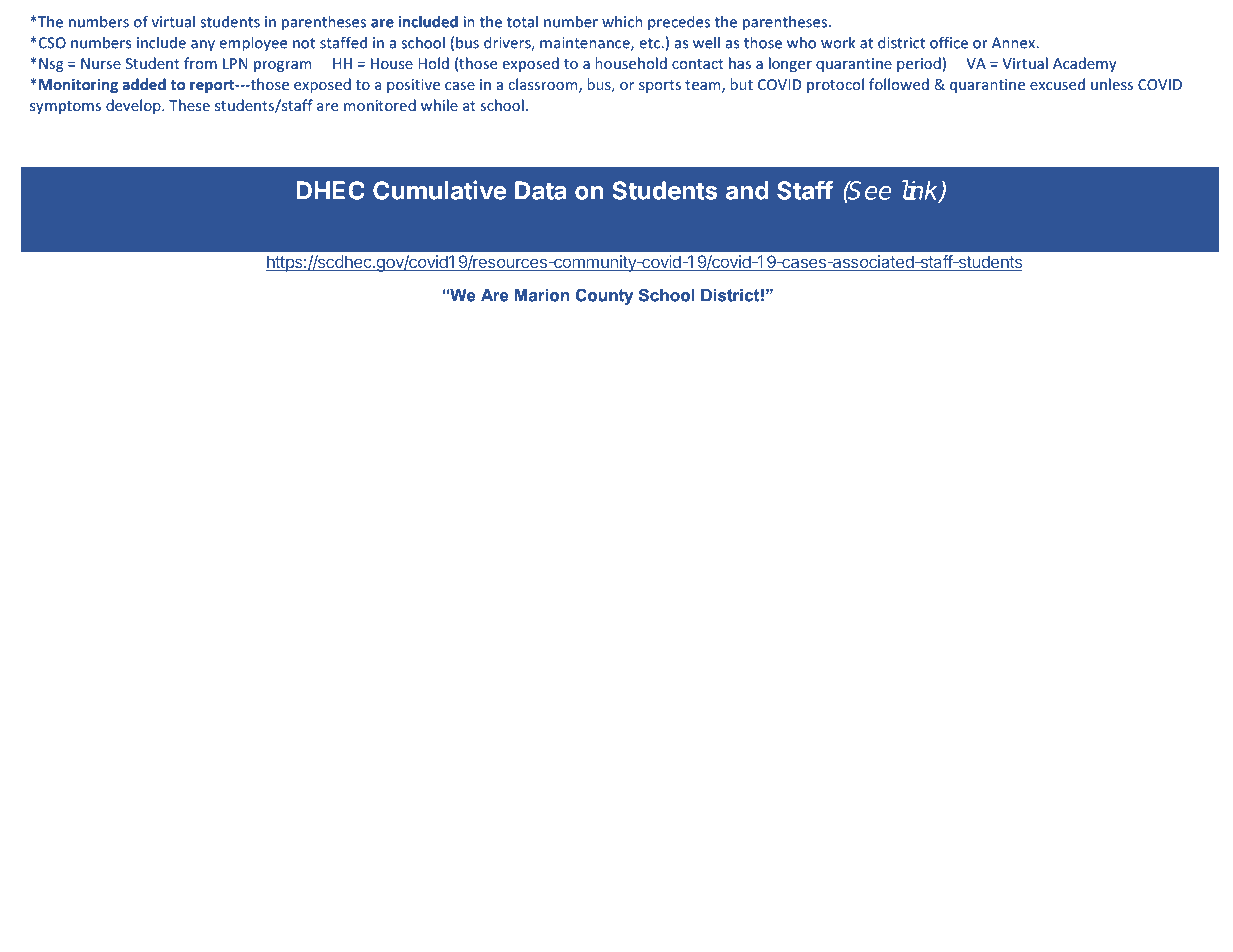  I want to click on Cumulative, so click(440, 190).
